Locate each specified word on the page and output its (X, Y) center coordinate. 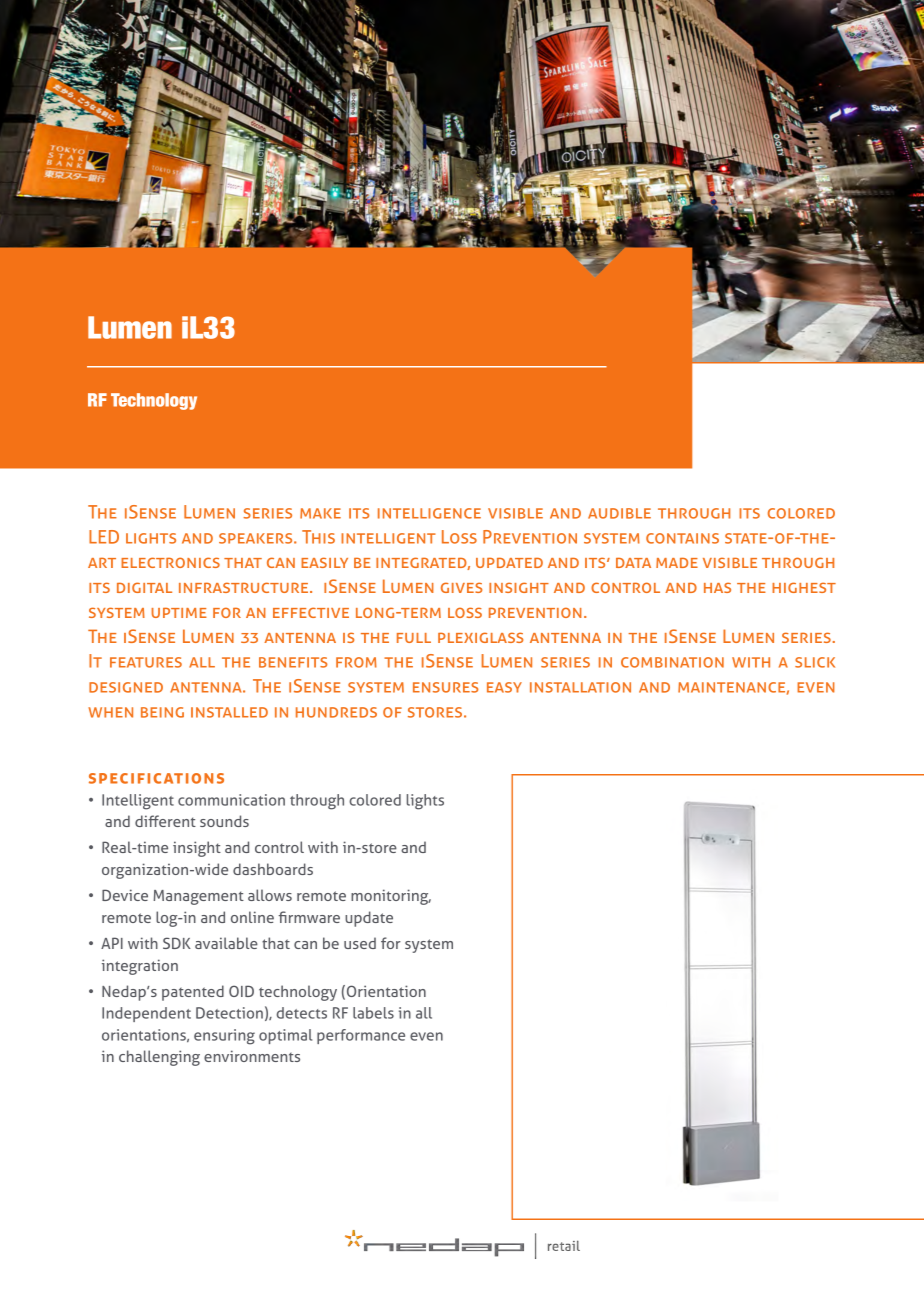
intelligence (429, 513)
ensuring (224, 1037)
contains (682, 538)
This (318, 537)
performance (361, 1036)
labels (373, 1013)
